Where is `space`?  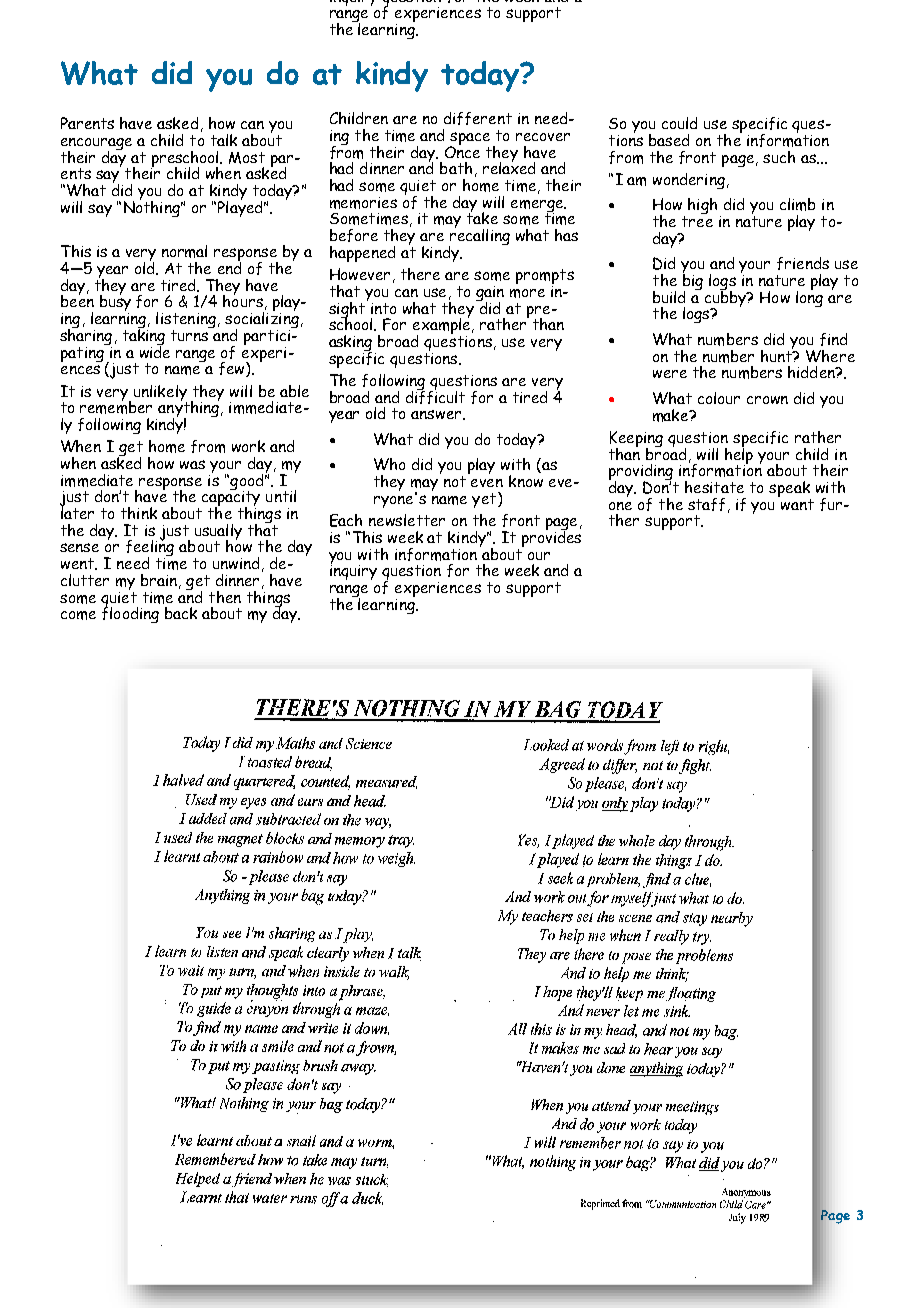
space is located at coordinates (469, 140).
